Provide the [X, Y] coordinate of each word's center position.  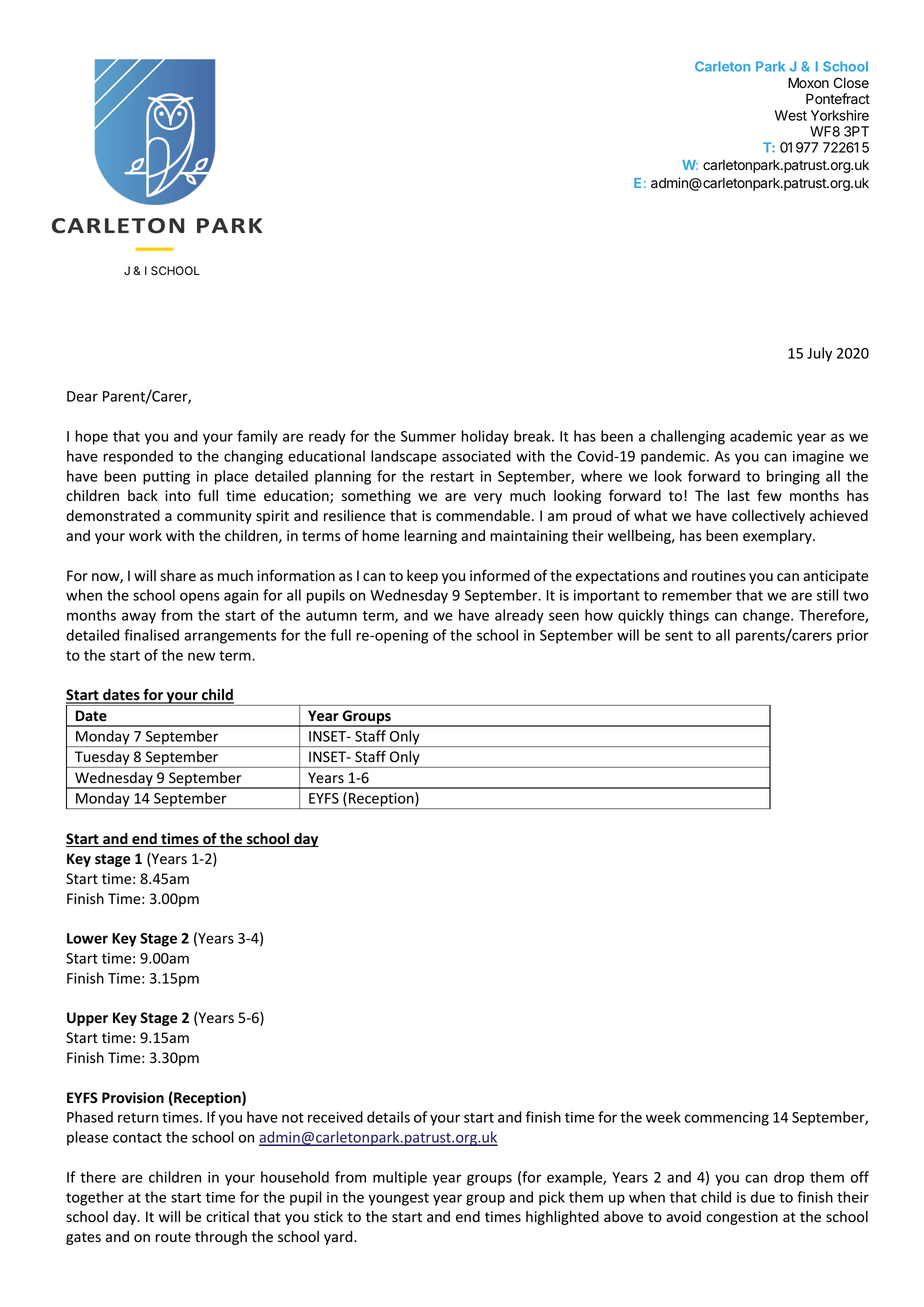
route [173, 1237]
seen [564, 616]
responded [138, 457]
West [791, 115]
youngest [398, 1199]
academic [761, 436]
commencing [727, 1119]
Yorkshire [840, 115]
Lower [87, 938]
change [767, 616]
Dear [82, 396]
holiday [485, 437]
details [388, 1117]
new [201, 656]
